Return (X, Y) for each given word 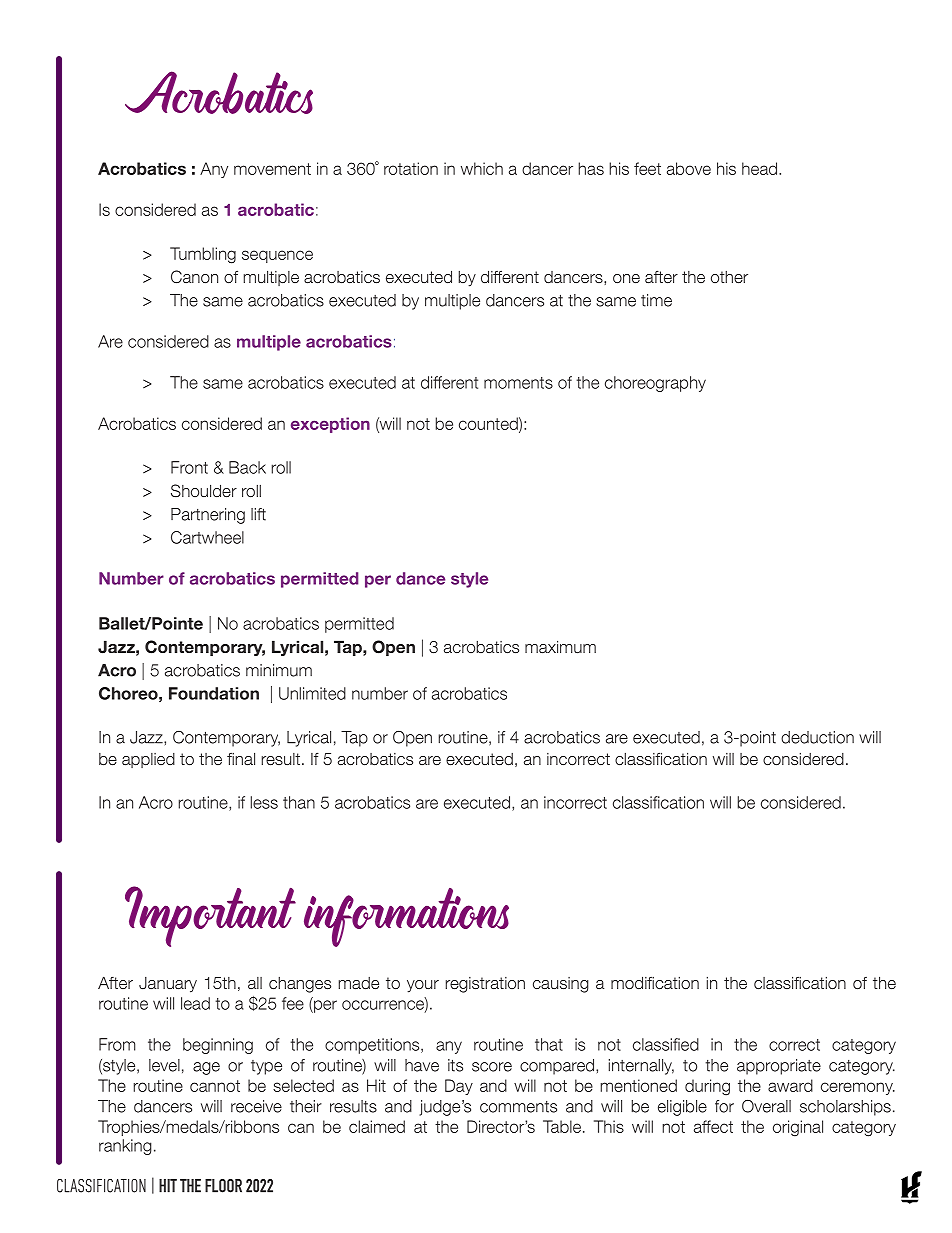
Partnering (208, 516)
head (761, 168)
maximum (560, 646)
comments (518, 1107)
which (482, 168)
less (264, 802)
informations (406, 917)
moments (518, 383)
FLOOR (223, 1186)
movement (272, 169)
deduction (817, 737)
